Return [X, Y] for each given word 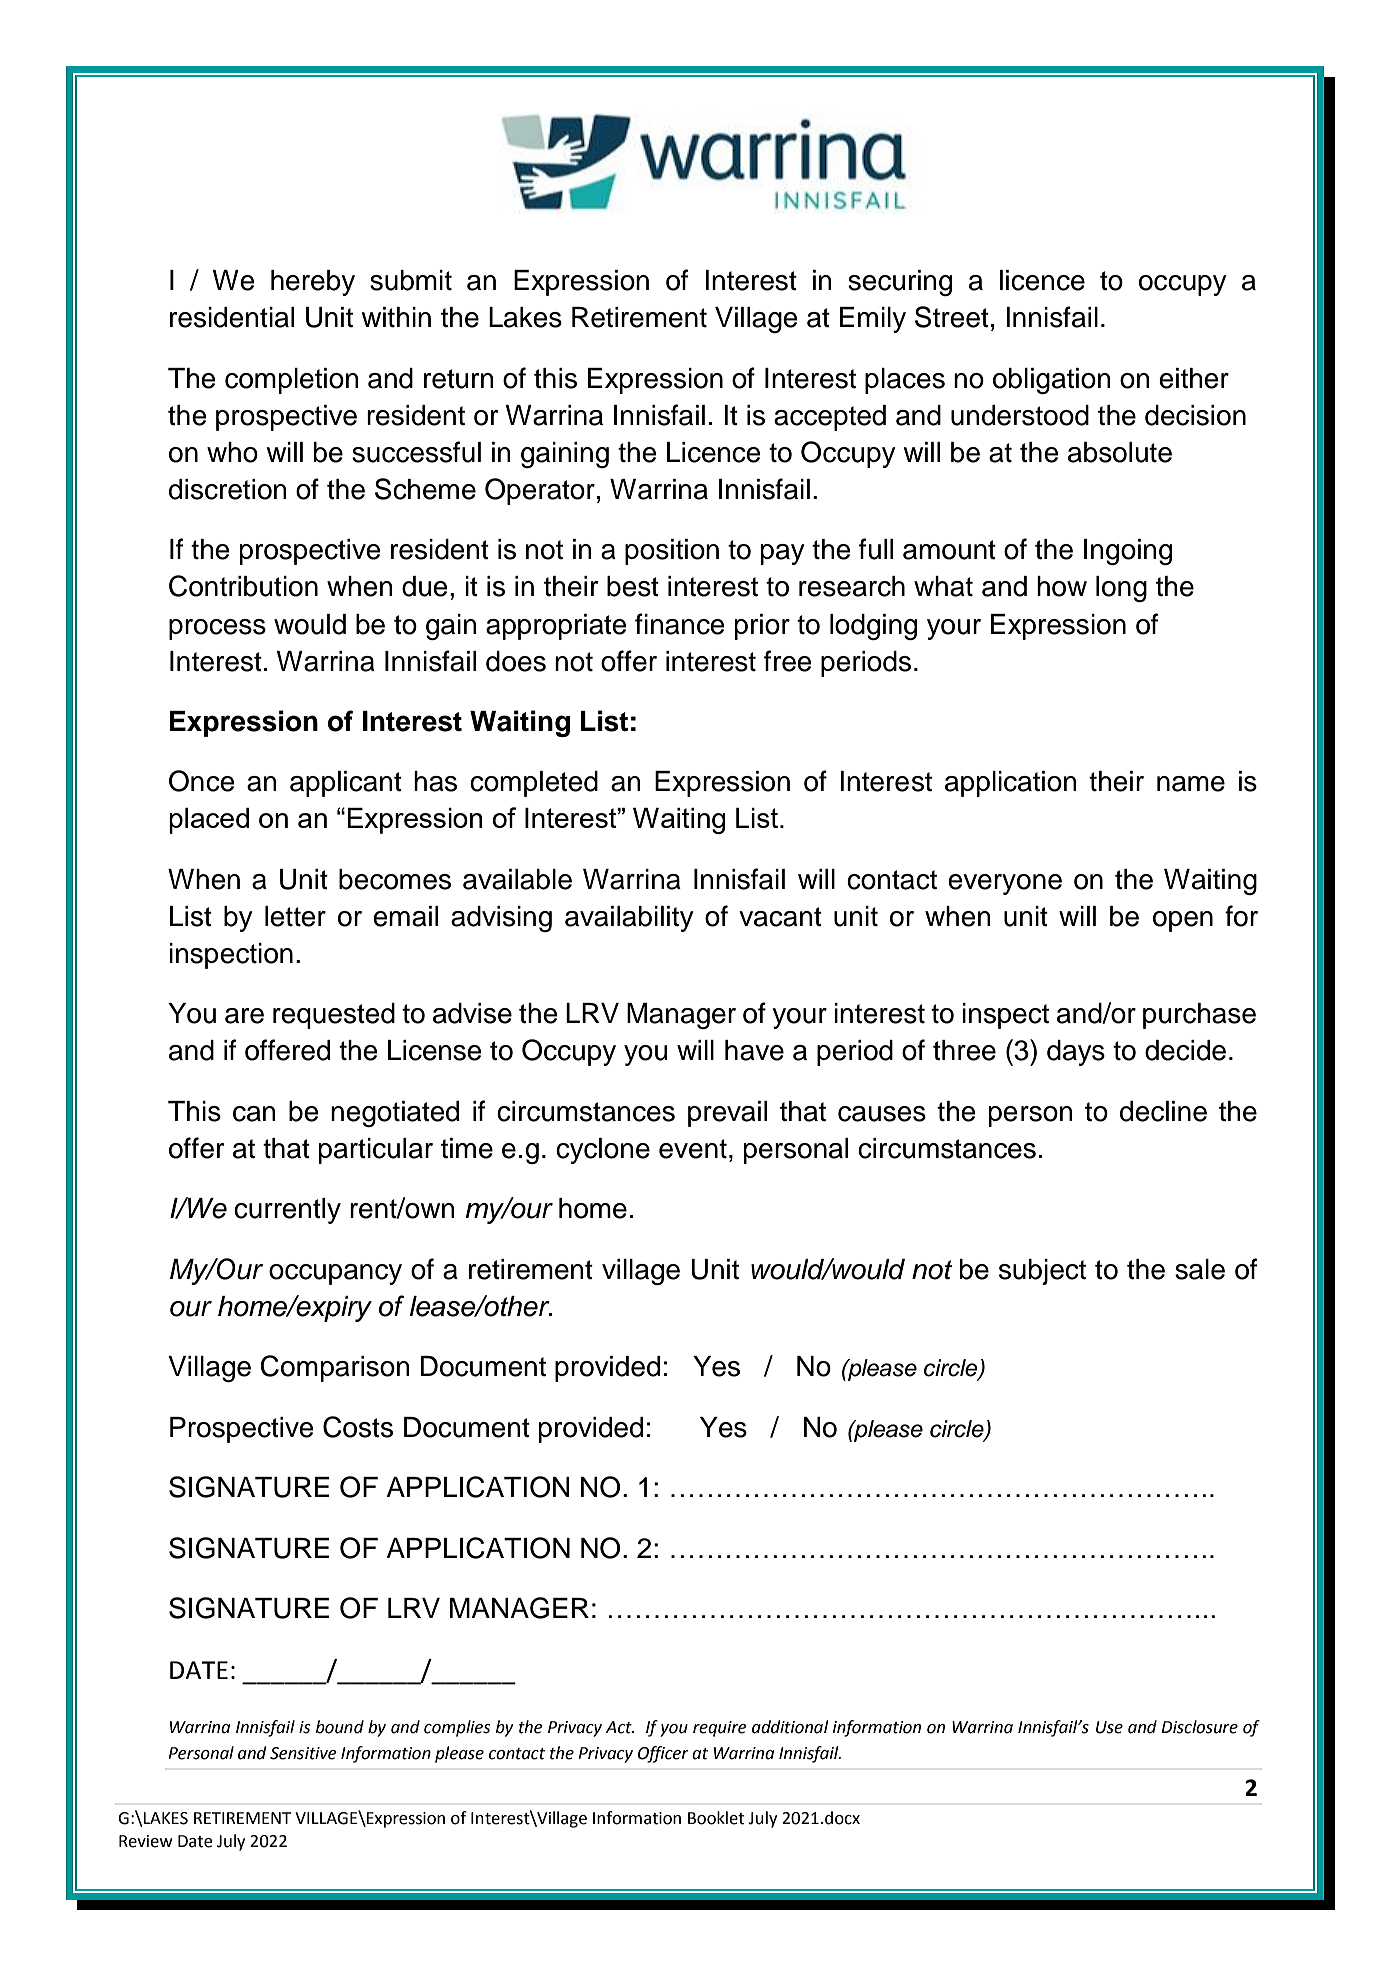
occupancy [335, 1274]
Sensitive [303, 1753]
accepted [830, 418]
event [693, 1149]
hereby [313, 283]
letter [295, 916]
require [720, 1729]
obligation [1052, 381]
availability [629, 919]
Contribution [243, 586]
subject [1042, 1272]
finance [680, 624]
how [1062, 586]
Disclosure [1199, 1727]
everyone [1005, 884]
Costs [358, 1427]
